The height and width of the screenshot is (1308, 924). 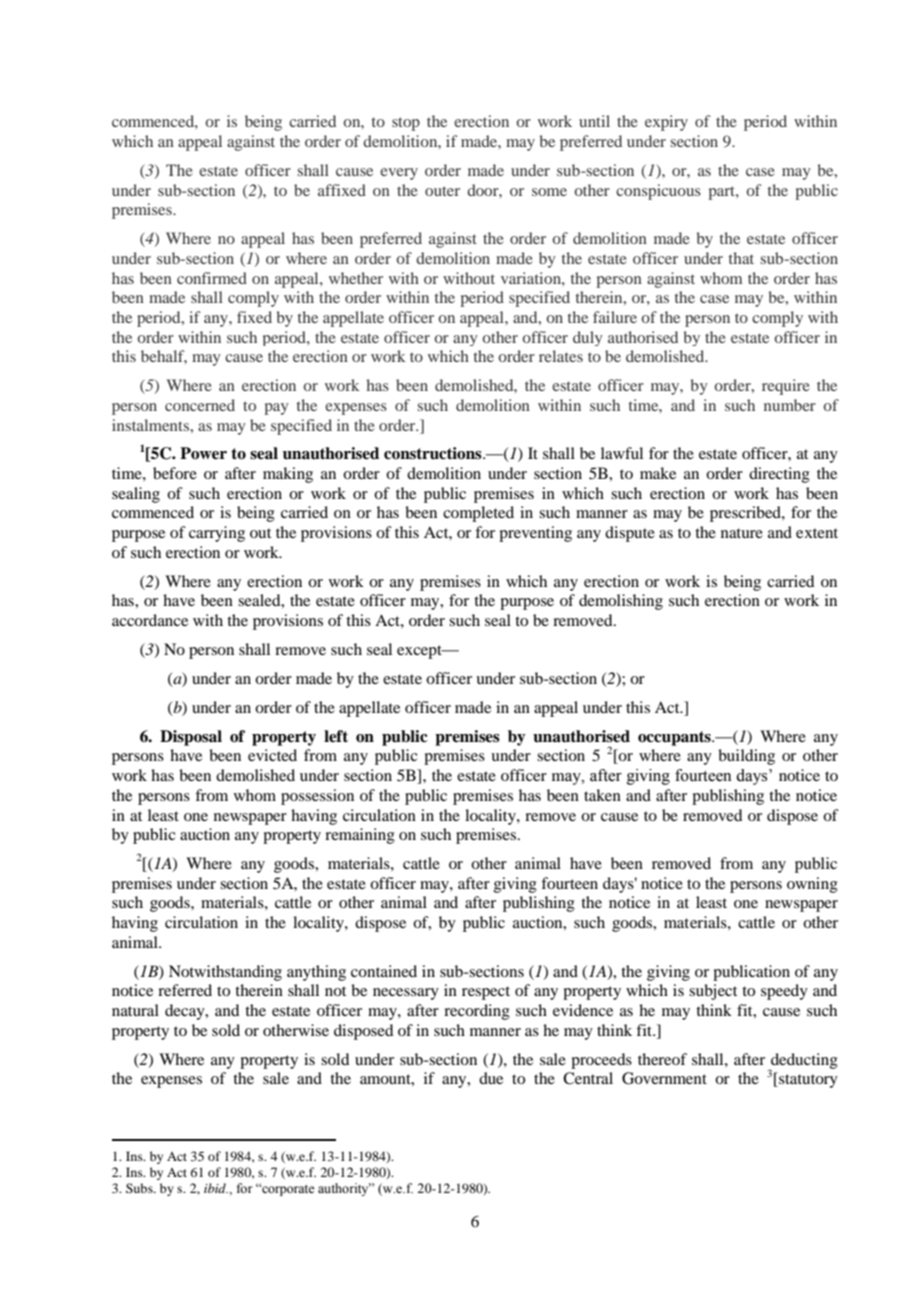 What do you see at coordinates (203, 453) in the screenshot?
I see `Power` at bounding box center [203, 453].
